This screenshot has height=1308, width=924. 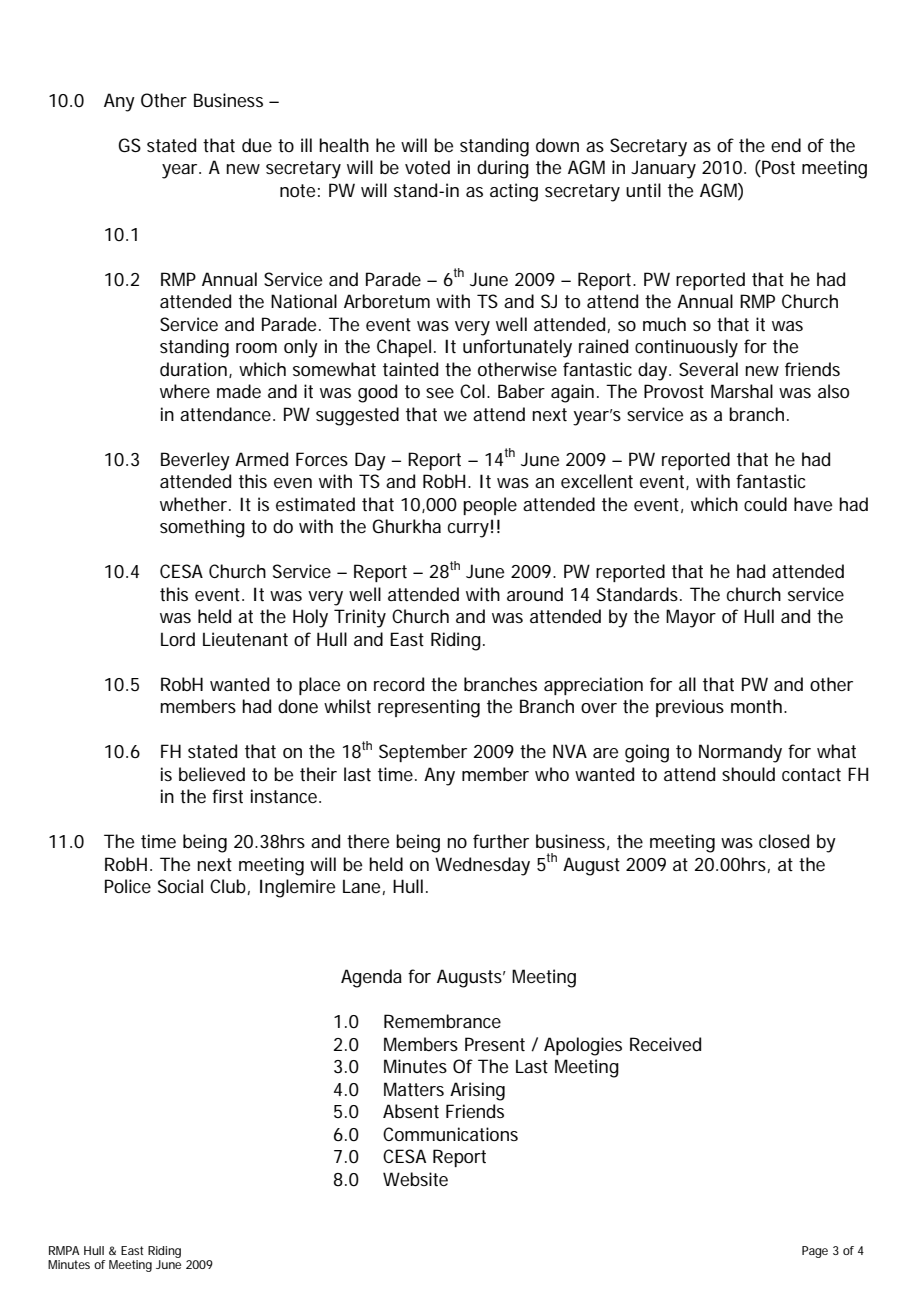 I want to click on made, so click(x=239, y=391).
